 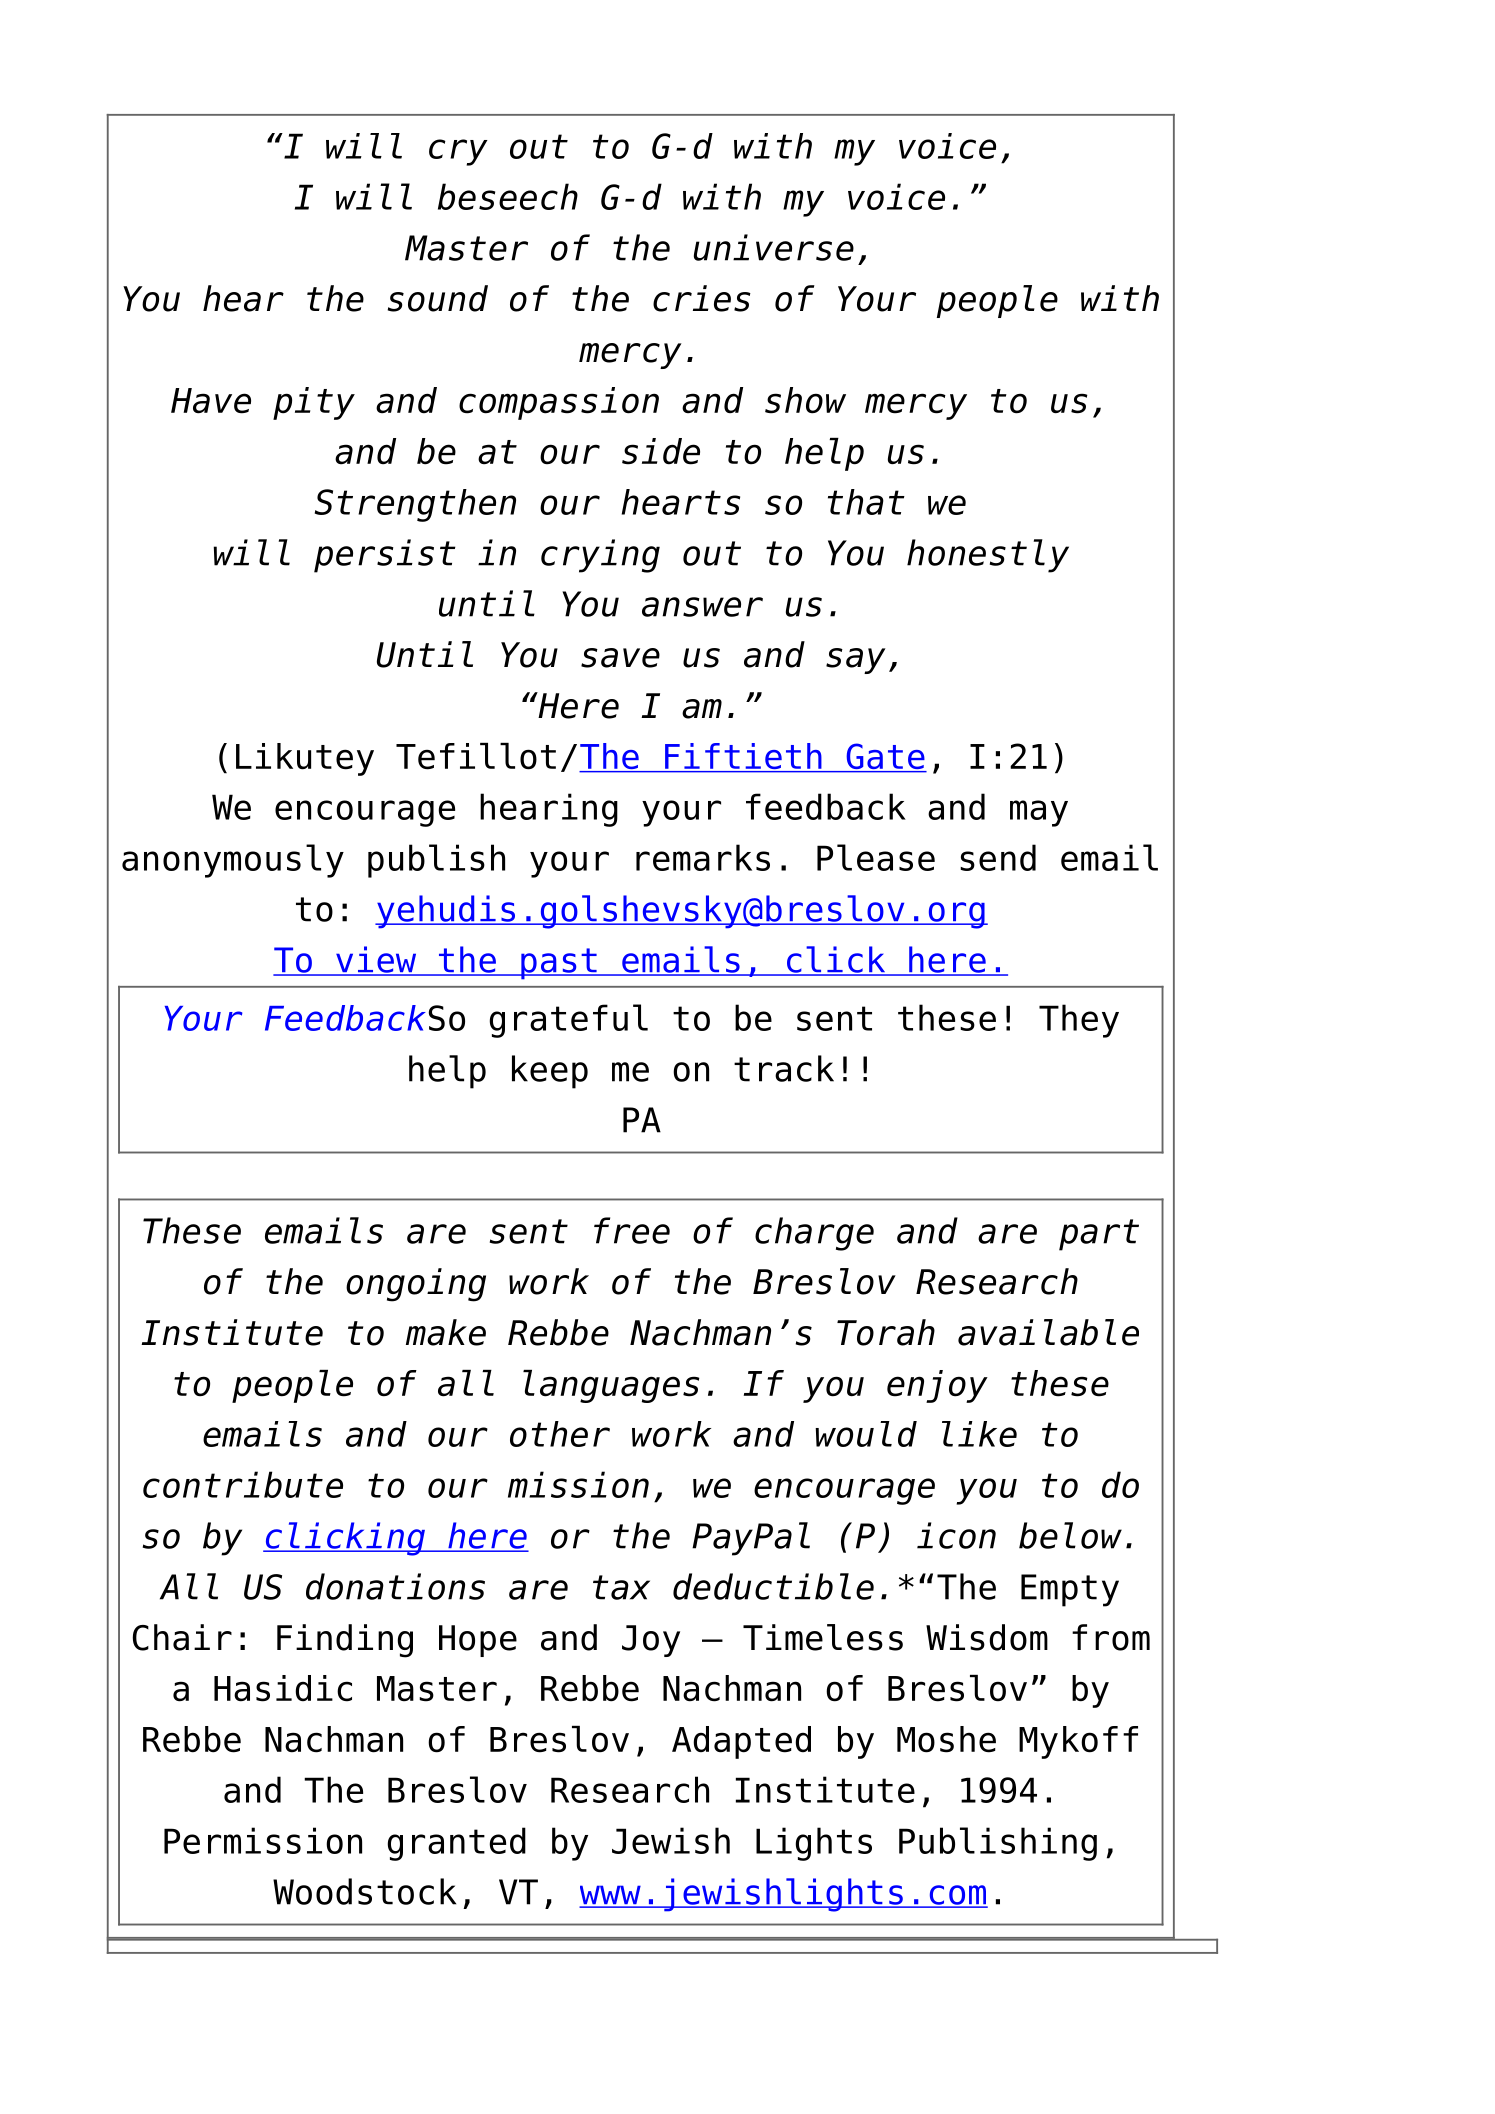 What do you see at coordinates (364, 1891) in the document?
I see `Woodstock` at bounding box center [364, 1891].
